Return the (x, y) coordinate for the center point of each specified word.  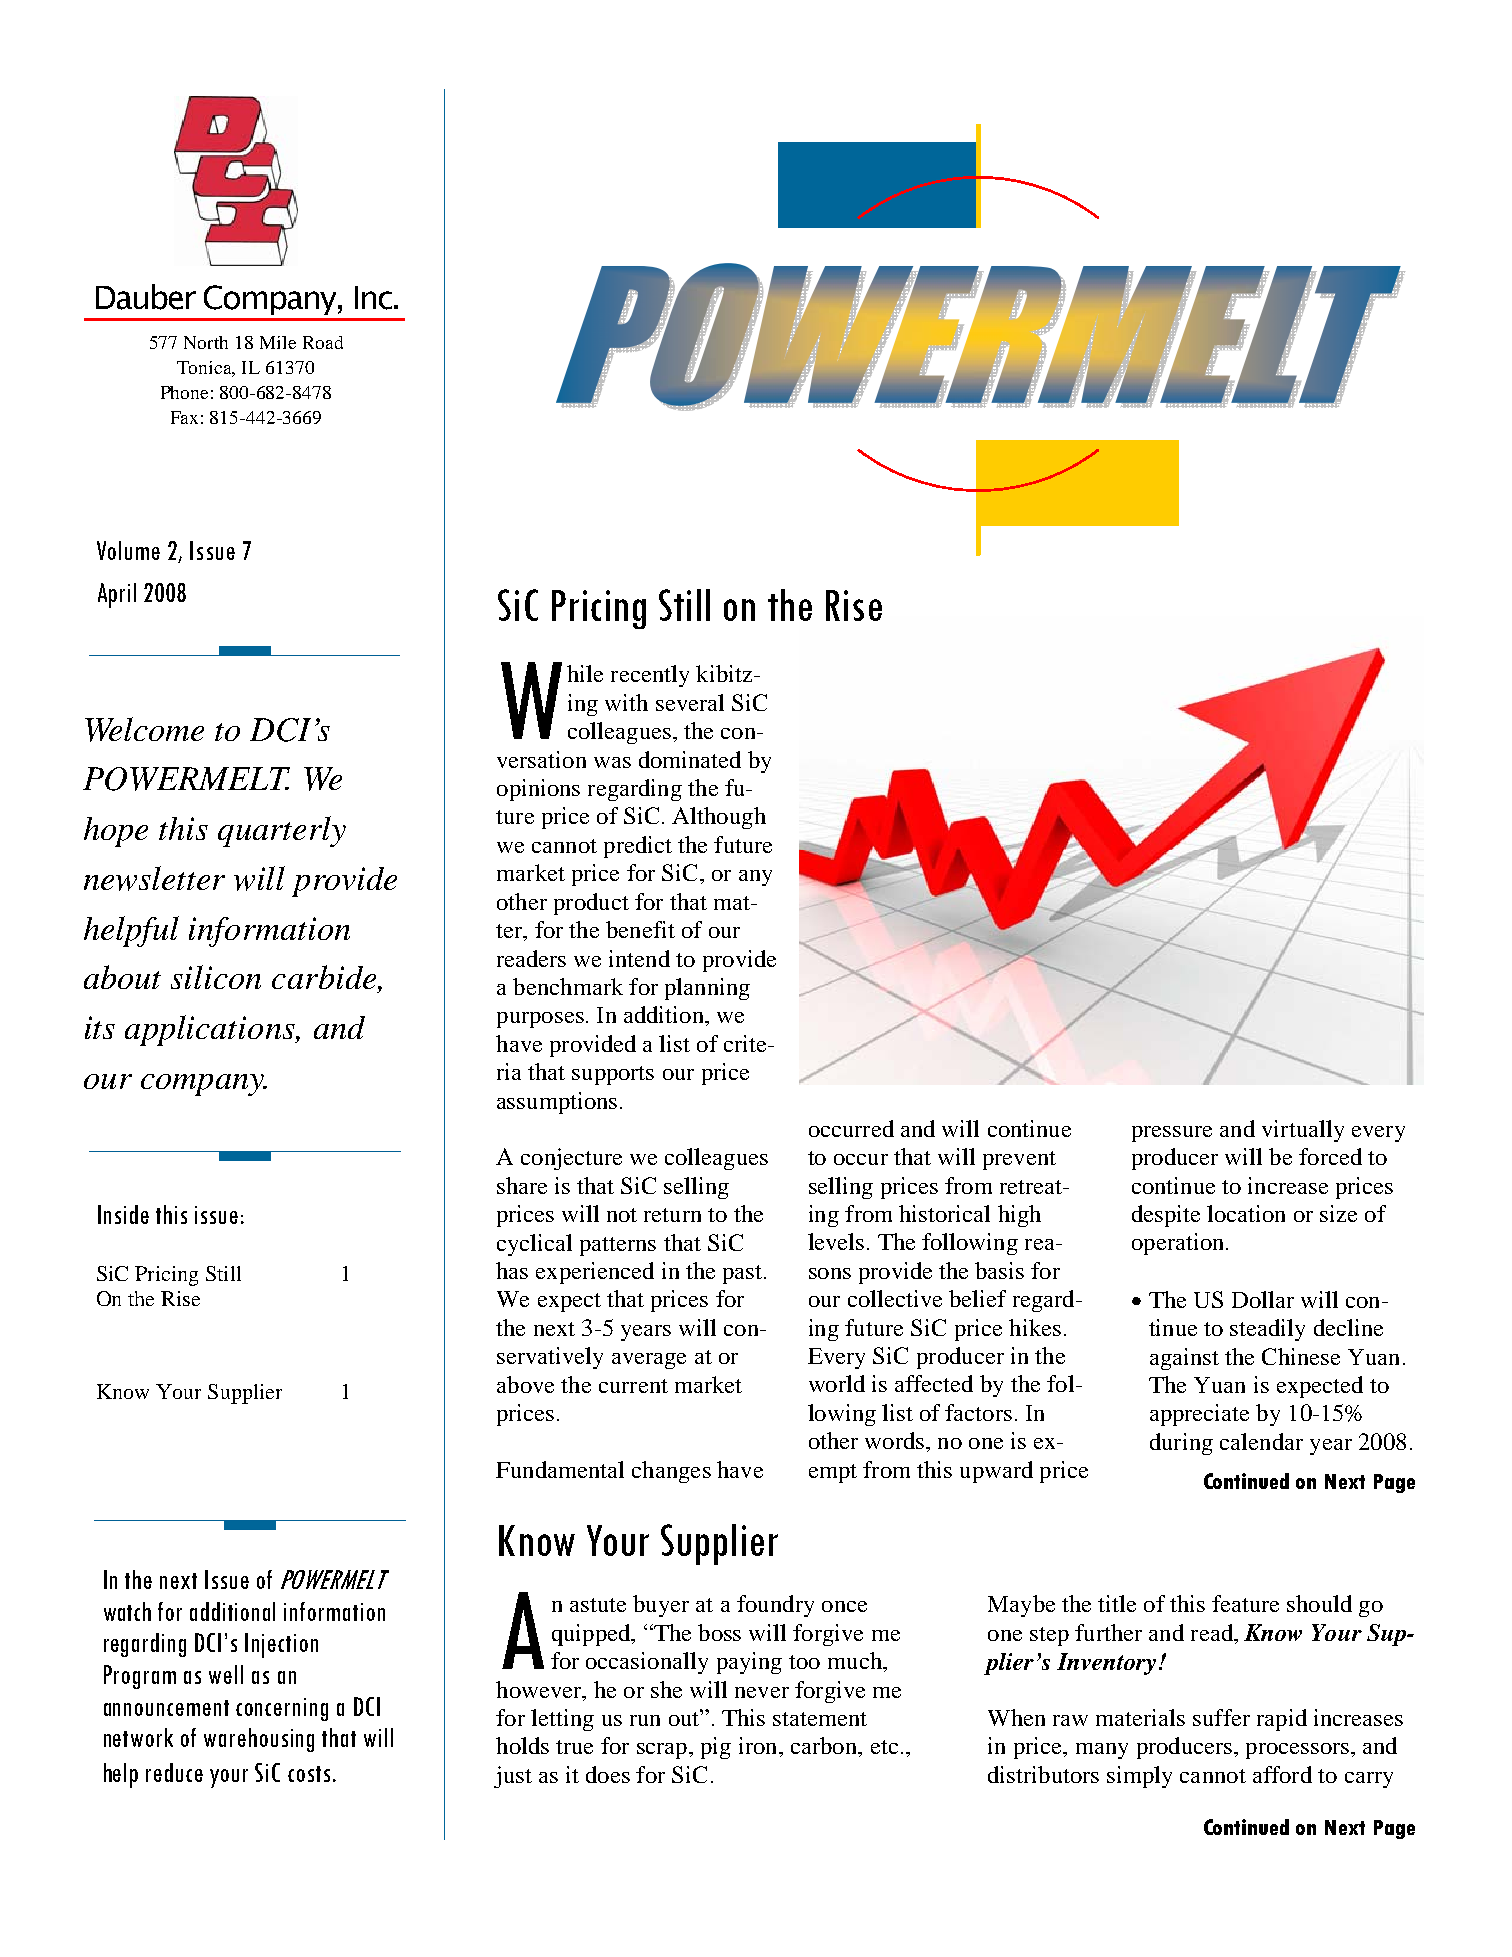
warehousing (259, 1740)
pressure (1172, 1134)
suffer (1221, 1717)
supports (613, 1075)
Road (323, 342)
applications (211, 1030)
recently (650, 676)
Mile (278, 342)
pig (716, 1748)
